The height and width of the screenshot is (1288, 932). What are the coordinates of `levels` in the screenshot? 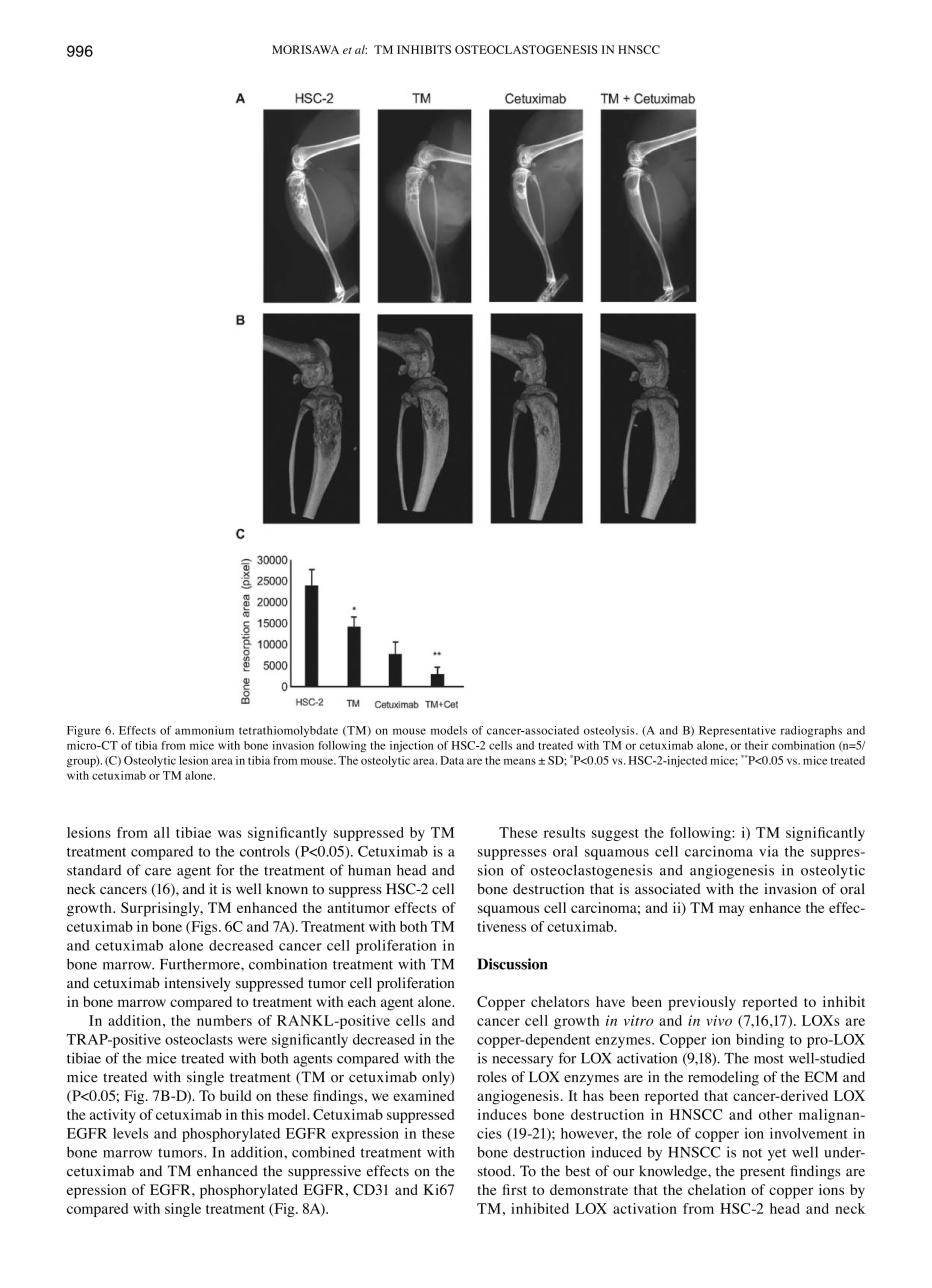 It's located at (130, 1133).
